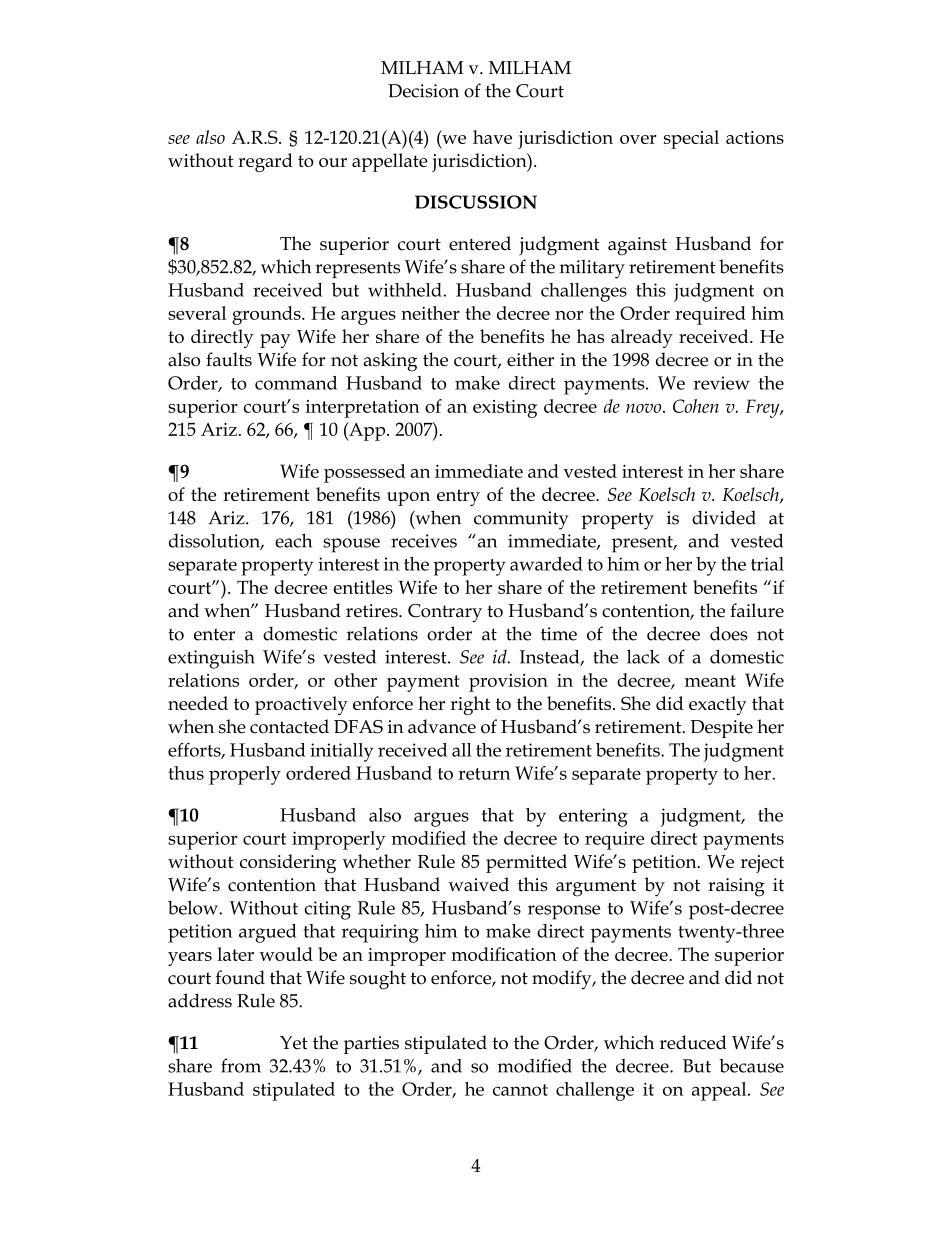  Describe the element at coordinates (241, 1065) in the document. I see `from` at that location.
